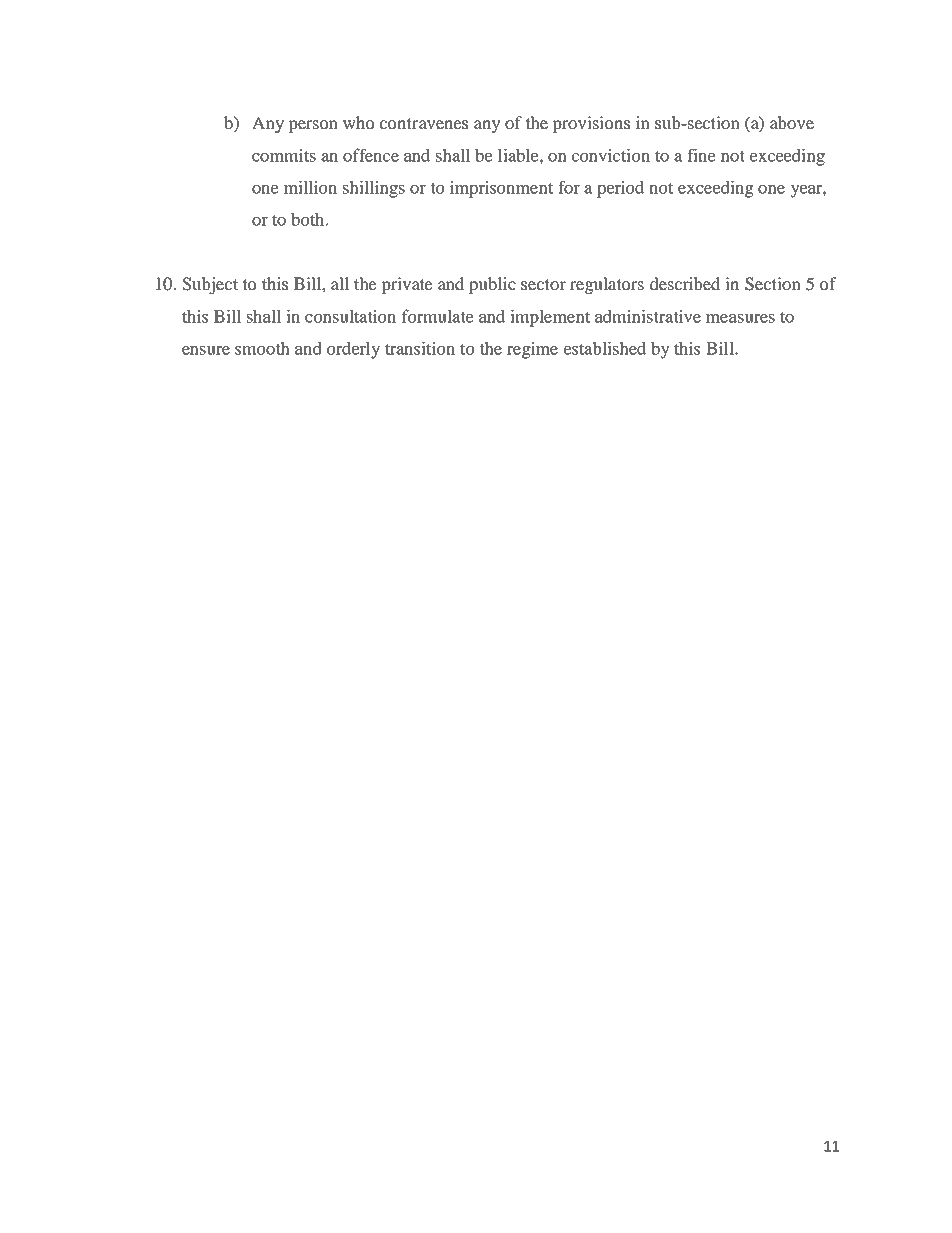 This screenshot has width=952, height=1233. I want to click on million, so click(310, 187).
